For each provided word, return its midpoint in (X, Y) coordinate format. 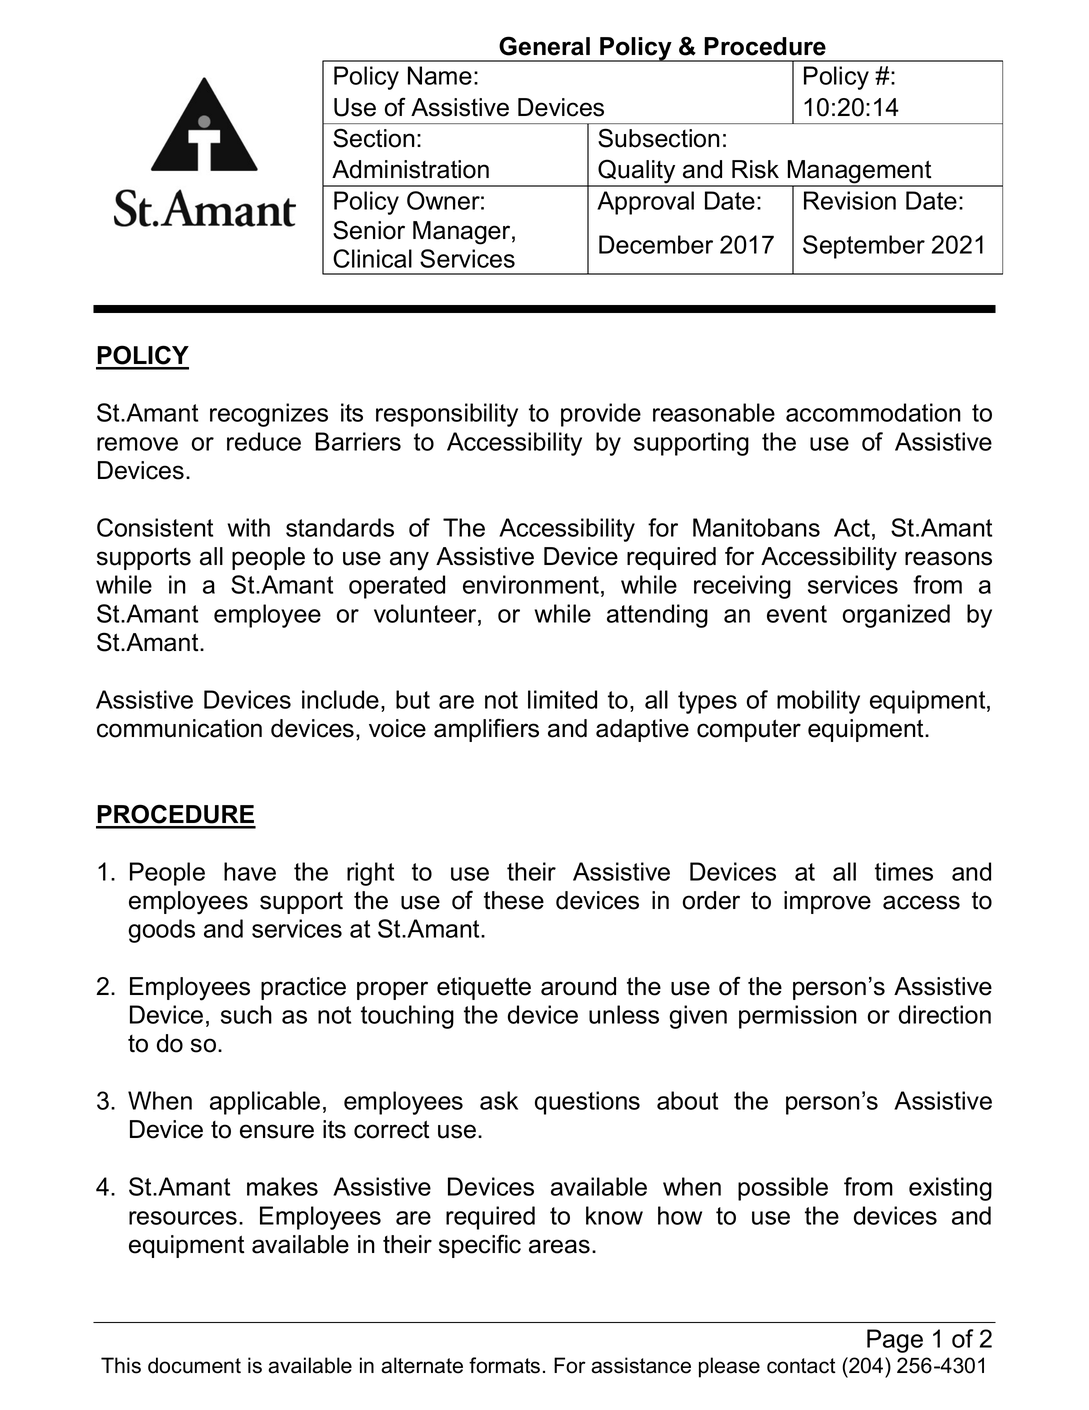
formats (504, 1365)
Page (895, 1341)
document (194, 1365)
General (544, 46)
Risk (755, 169)
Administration (410, 169)
